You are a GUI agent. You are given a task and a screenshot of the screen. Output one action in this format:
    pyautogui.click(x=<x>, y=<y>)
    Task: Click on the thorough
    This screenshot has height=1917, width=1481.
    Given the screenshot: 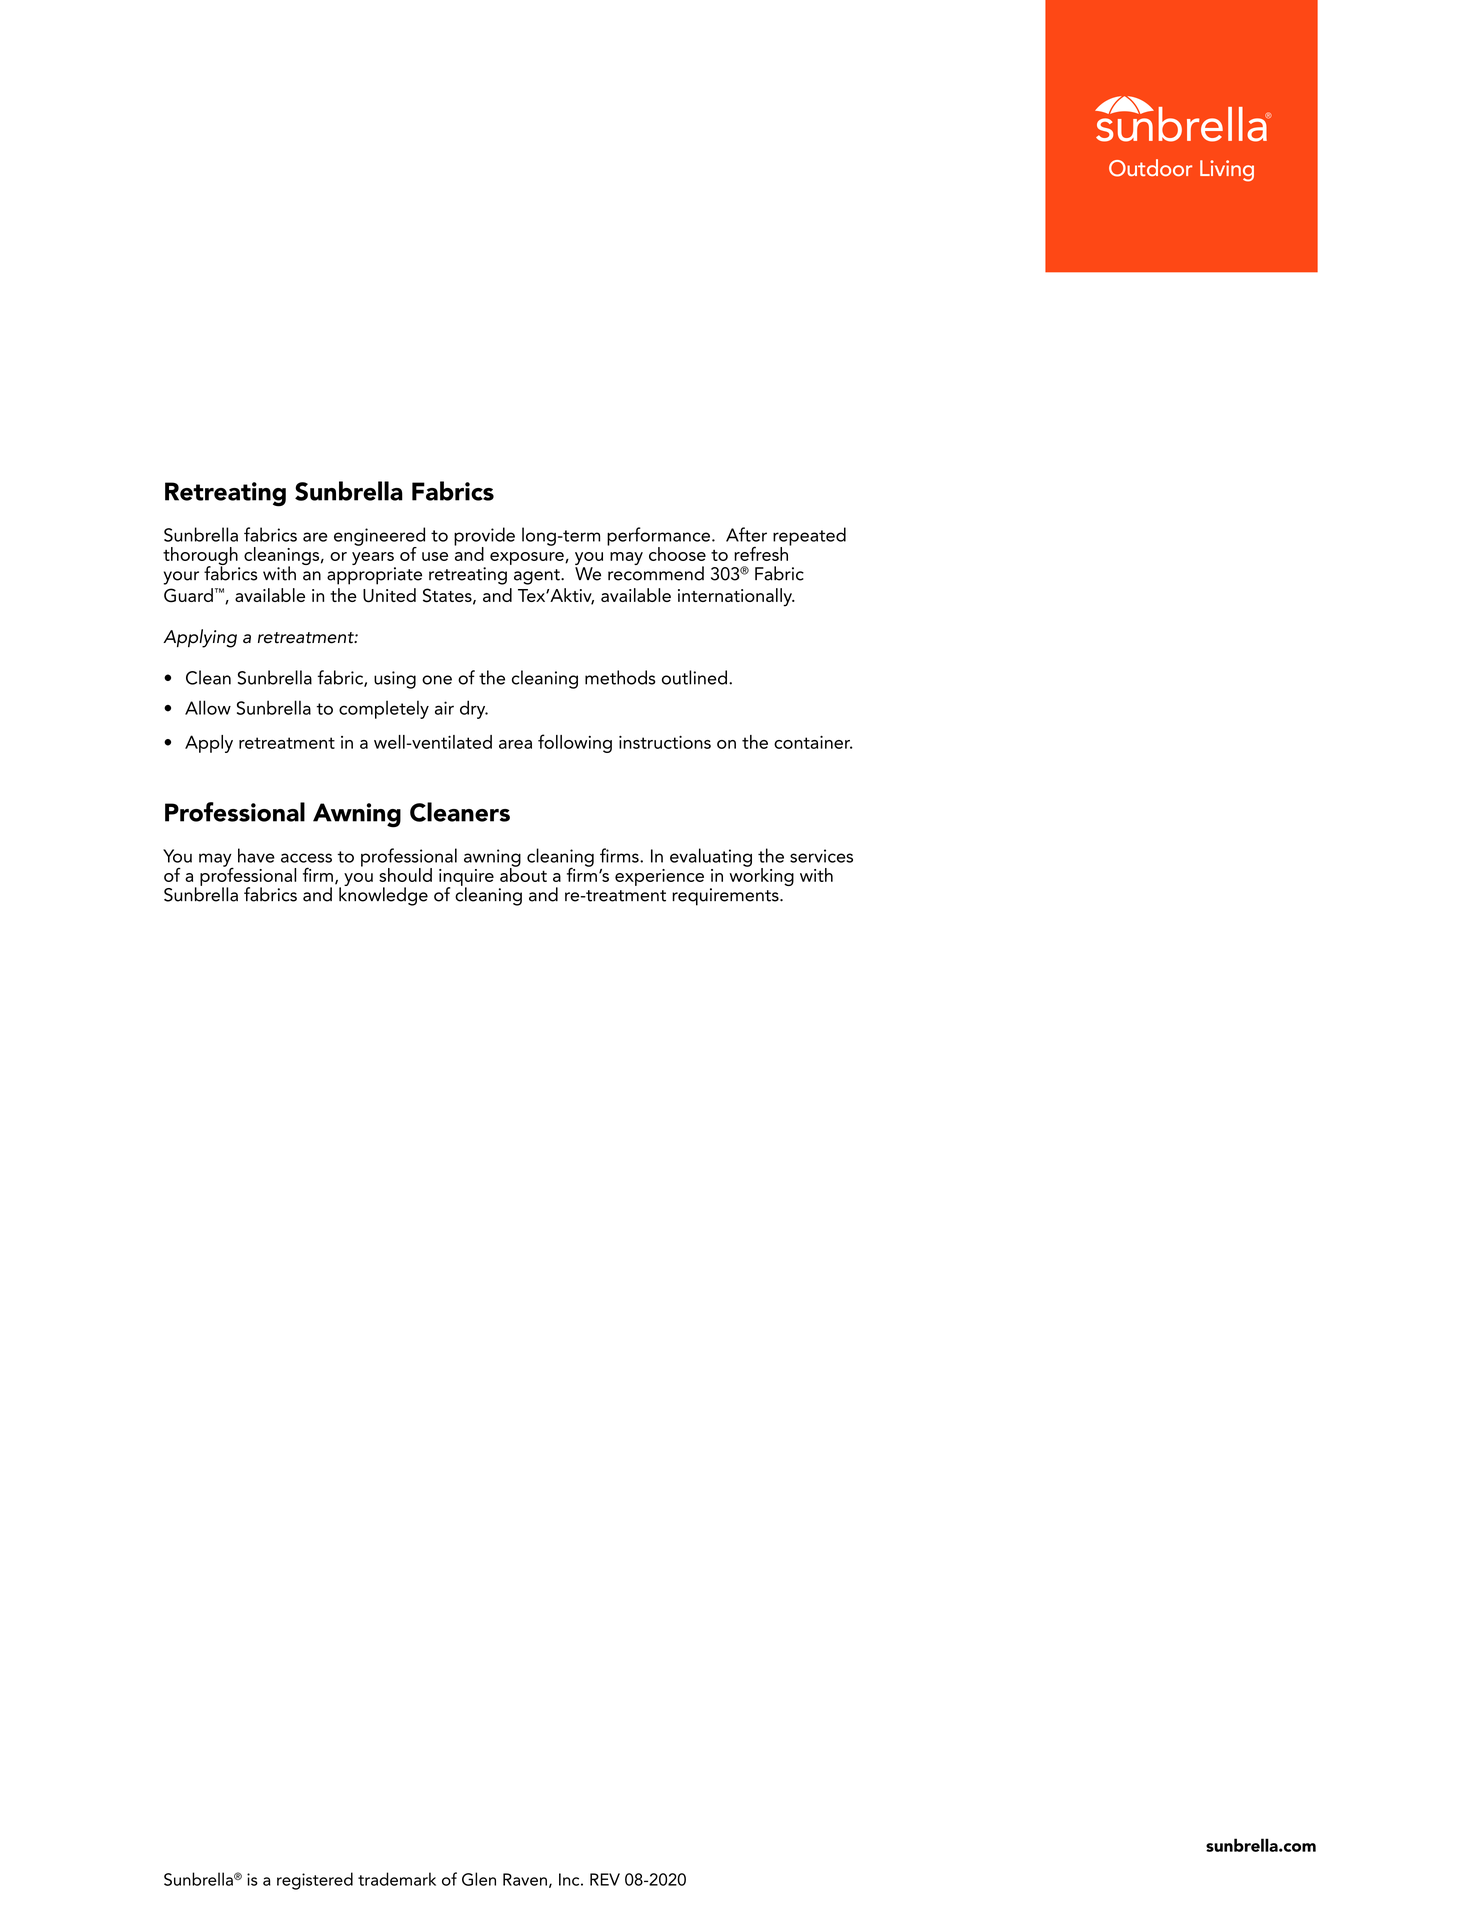 What is the action you would take?
    pyautogui.click(x=201, y=557)
